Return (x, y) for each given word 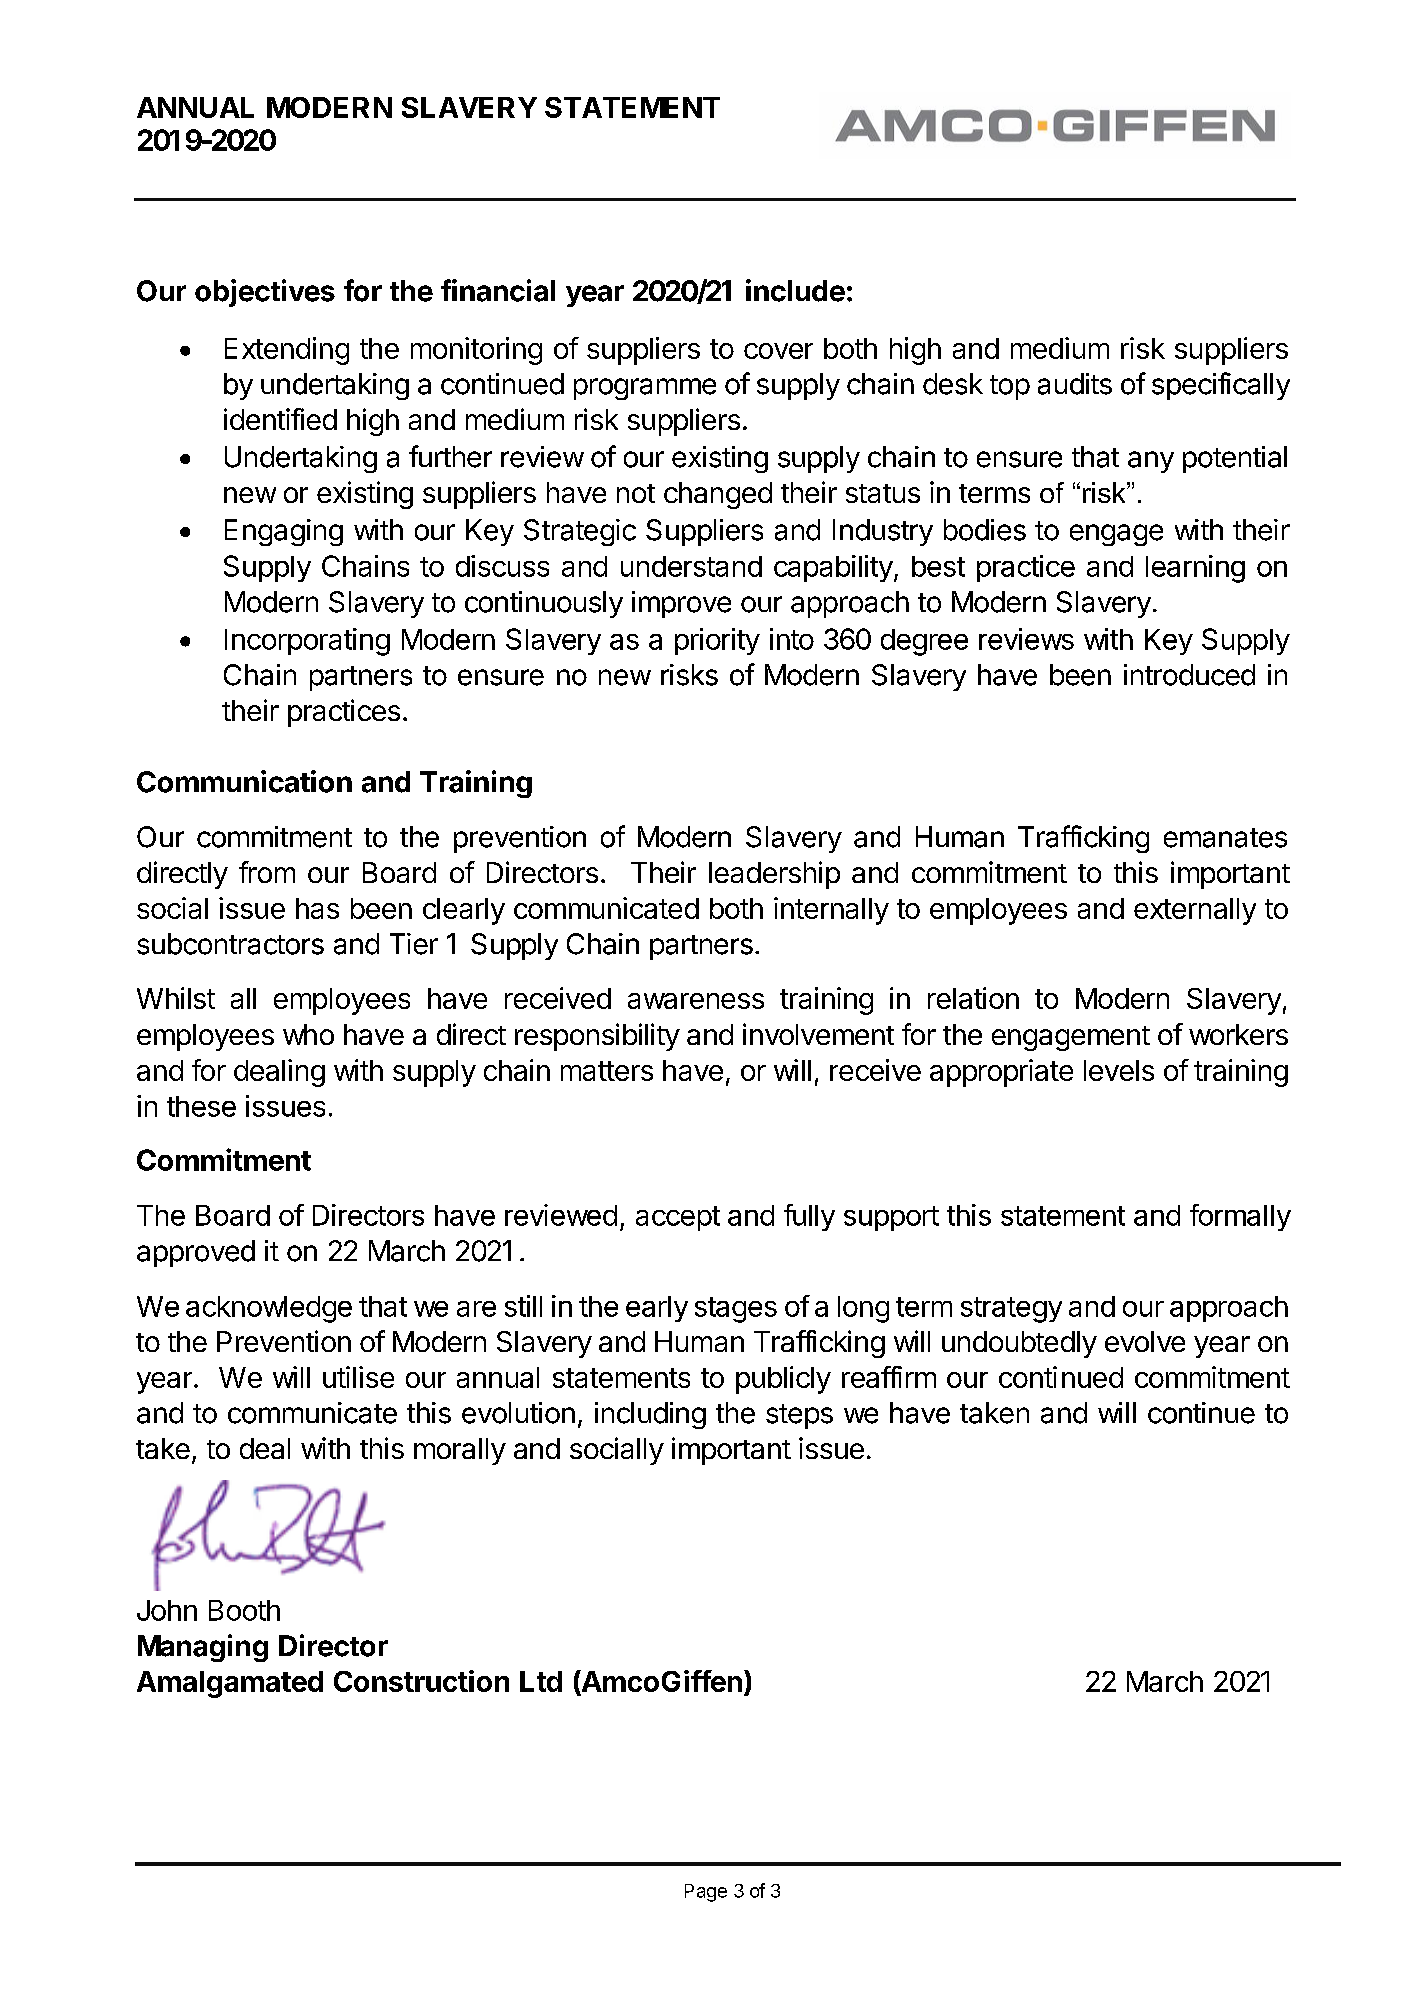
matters (607, 1071)
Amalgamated (230, 1684)
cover (778, 351)
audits (1075, 384)
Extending (287, 351)
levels (1119, 1070)
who (308, 1034)
